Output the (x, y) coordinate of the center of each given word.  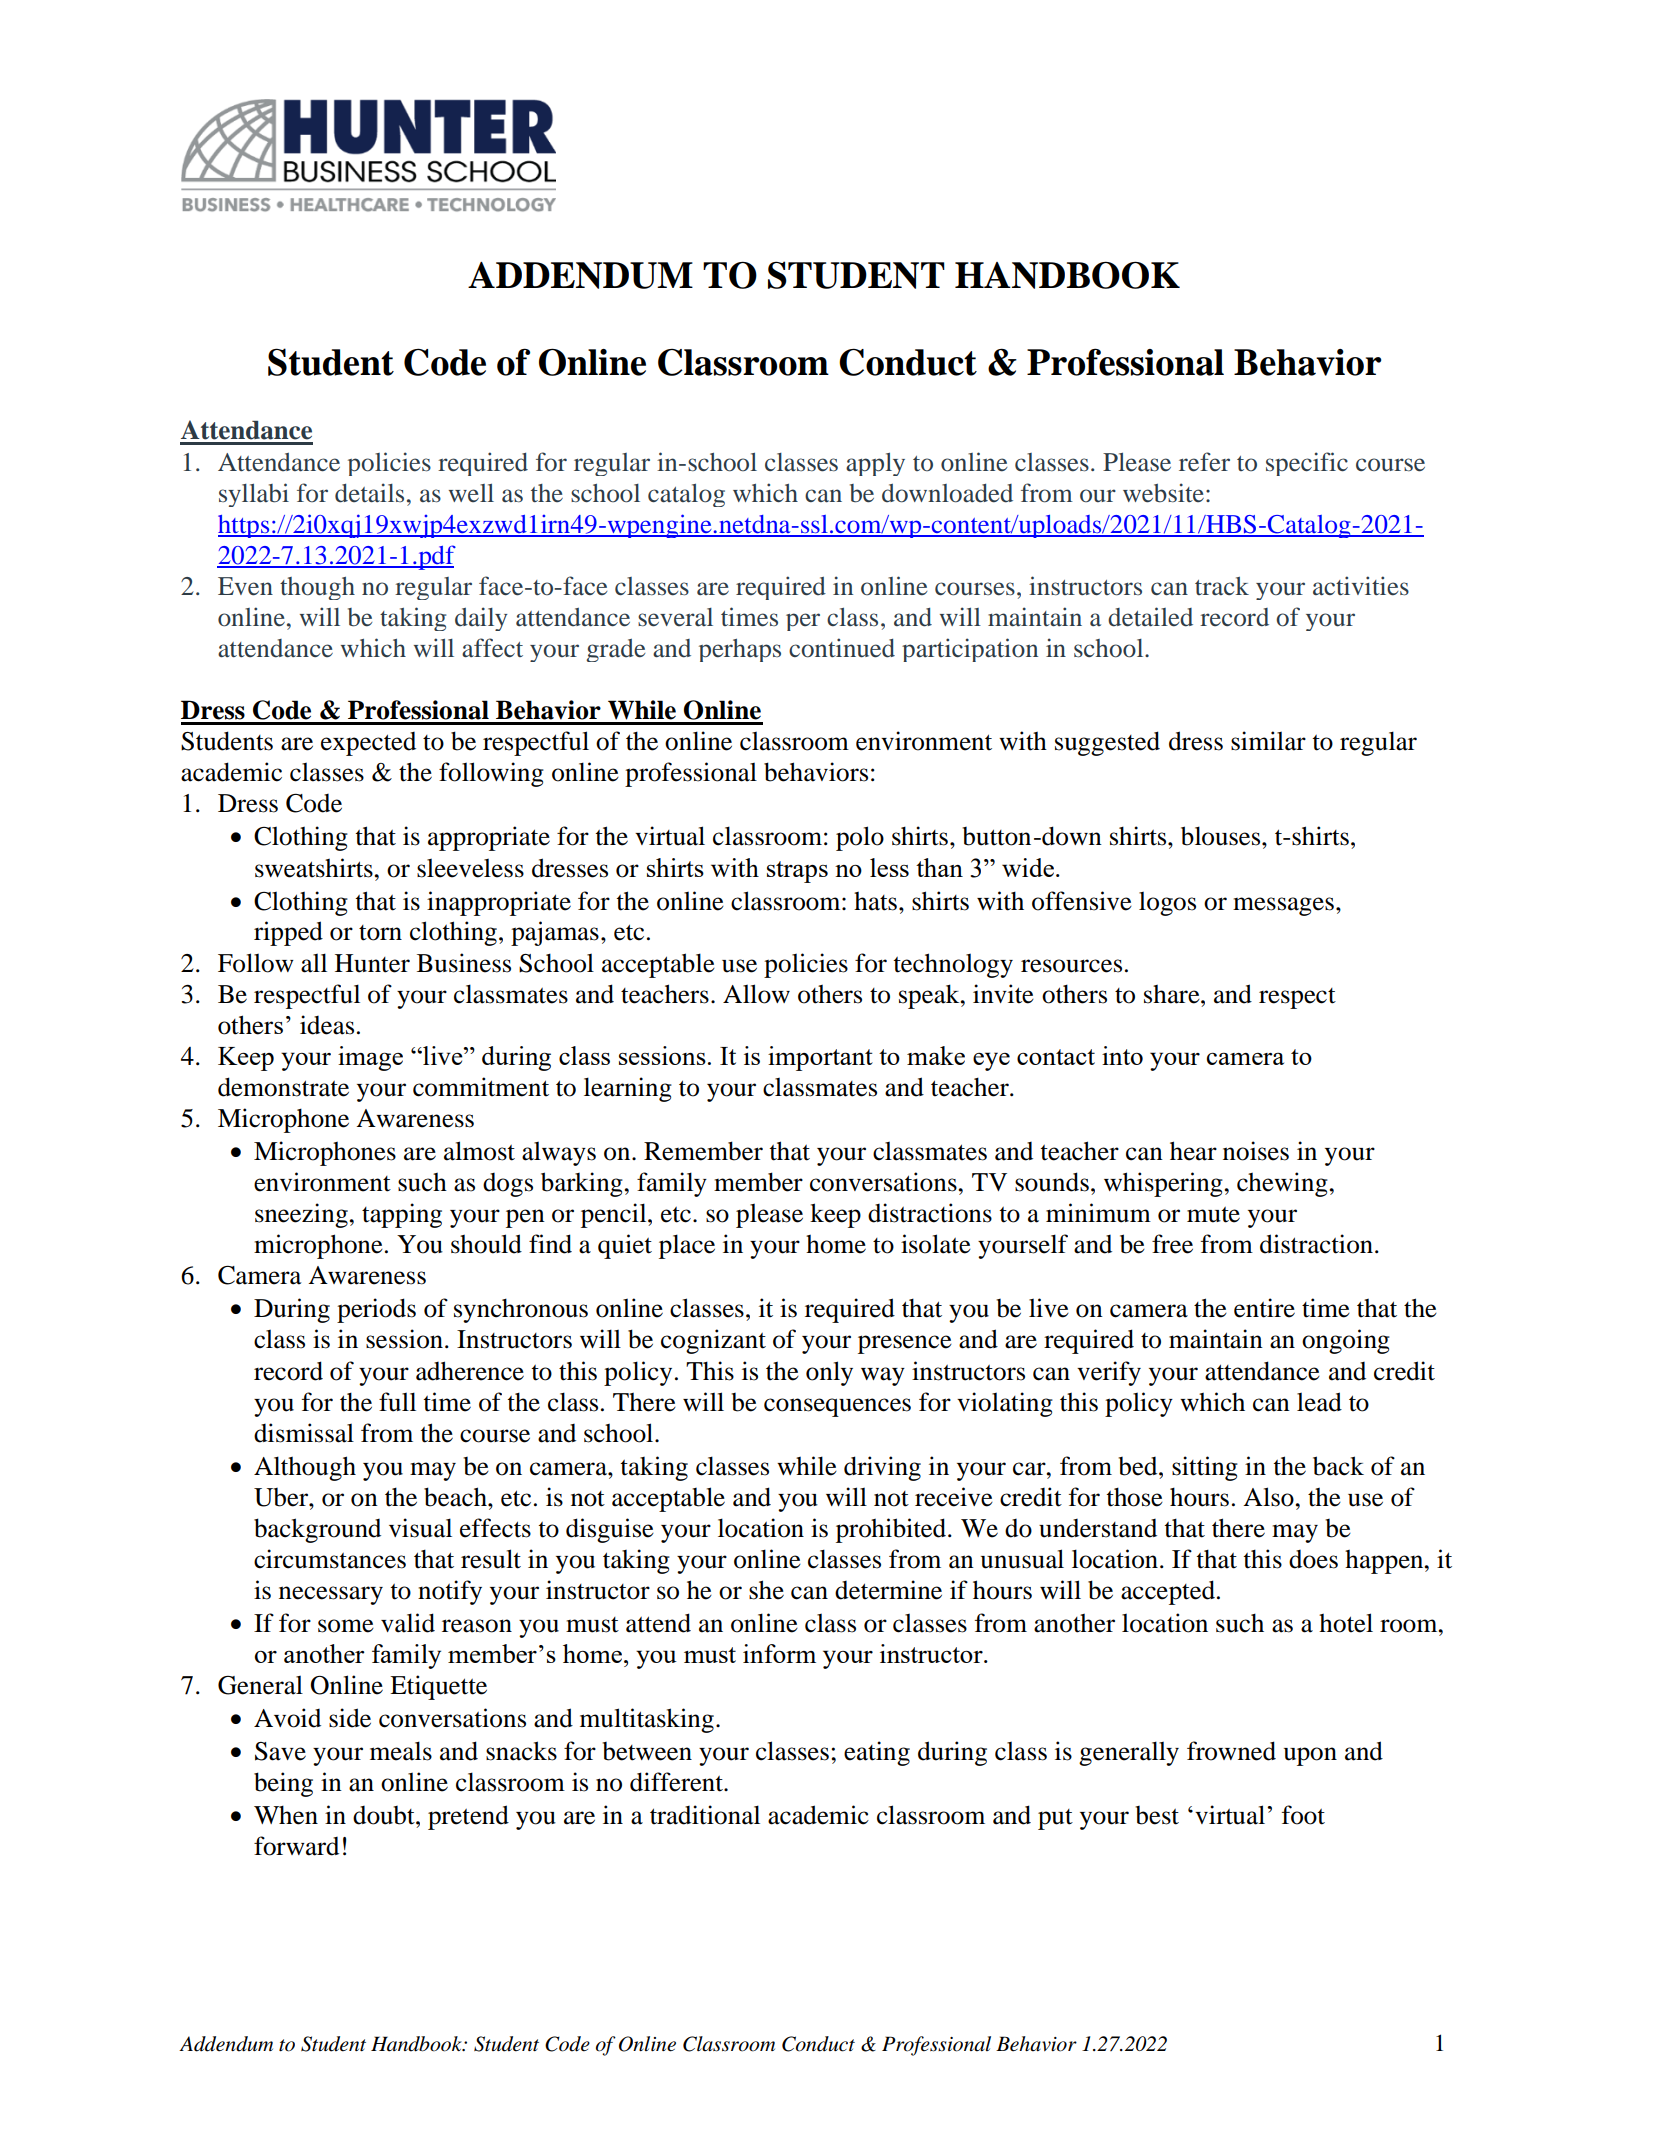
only (829, 1373)
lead (1319, 1402)
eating (877, 1753)
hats (875, 901)
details (369, 493)
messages (1283, 906)
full (397, 1402)
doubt (385, 1815)
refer (1204, 462)
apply (875, 464)
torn (380, 933)
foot (1303, 1815)
